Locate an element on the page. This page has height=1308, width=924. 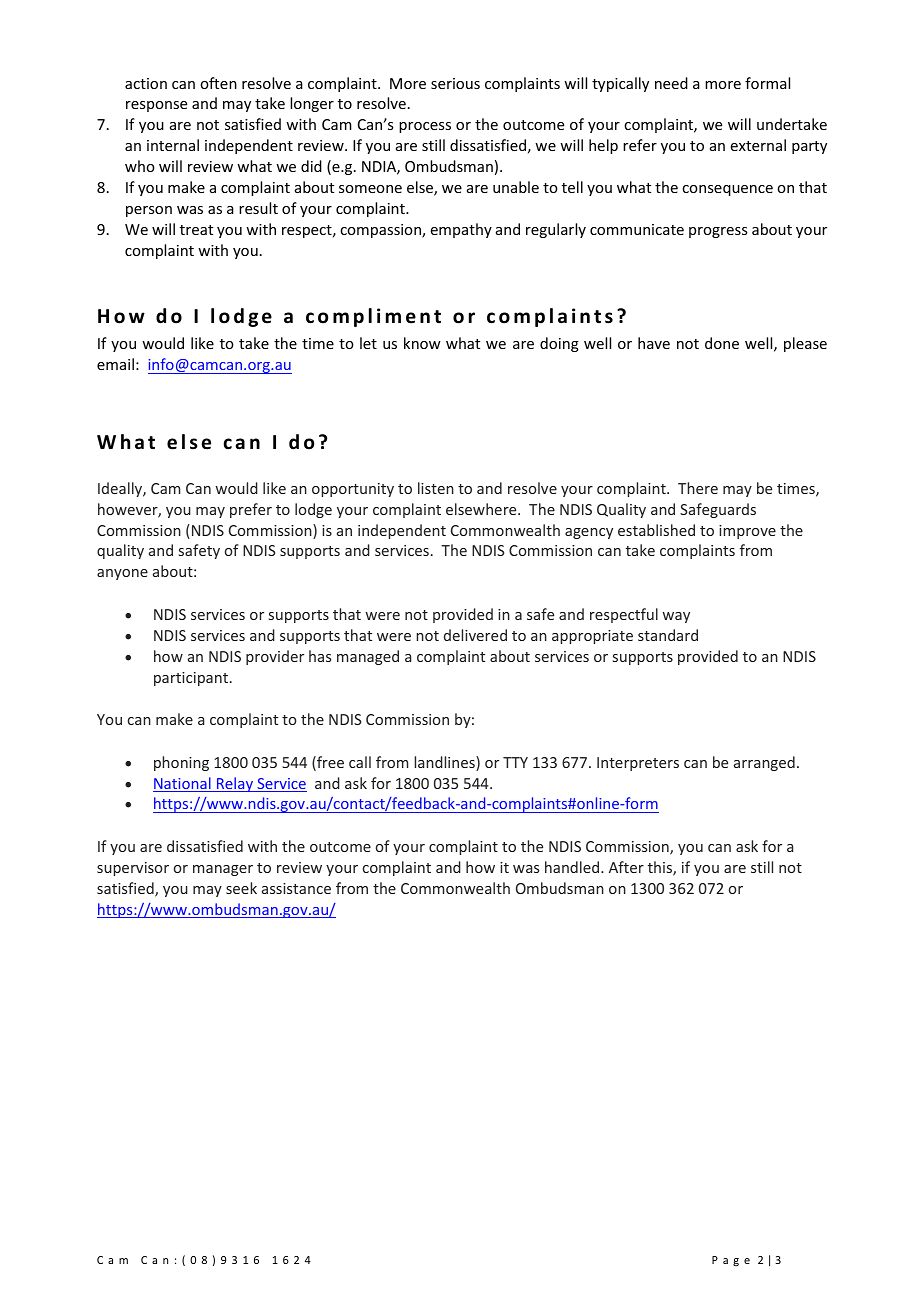
need is located at coordinates (671, 83).
